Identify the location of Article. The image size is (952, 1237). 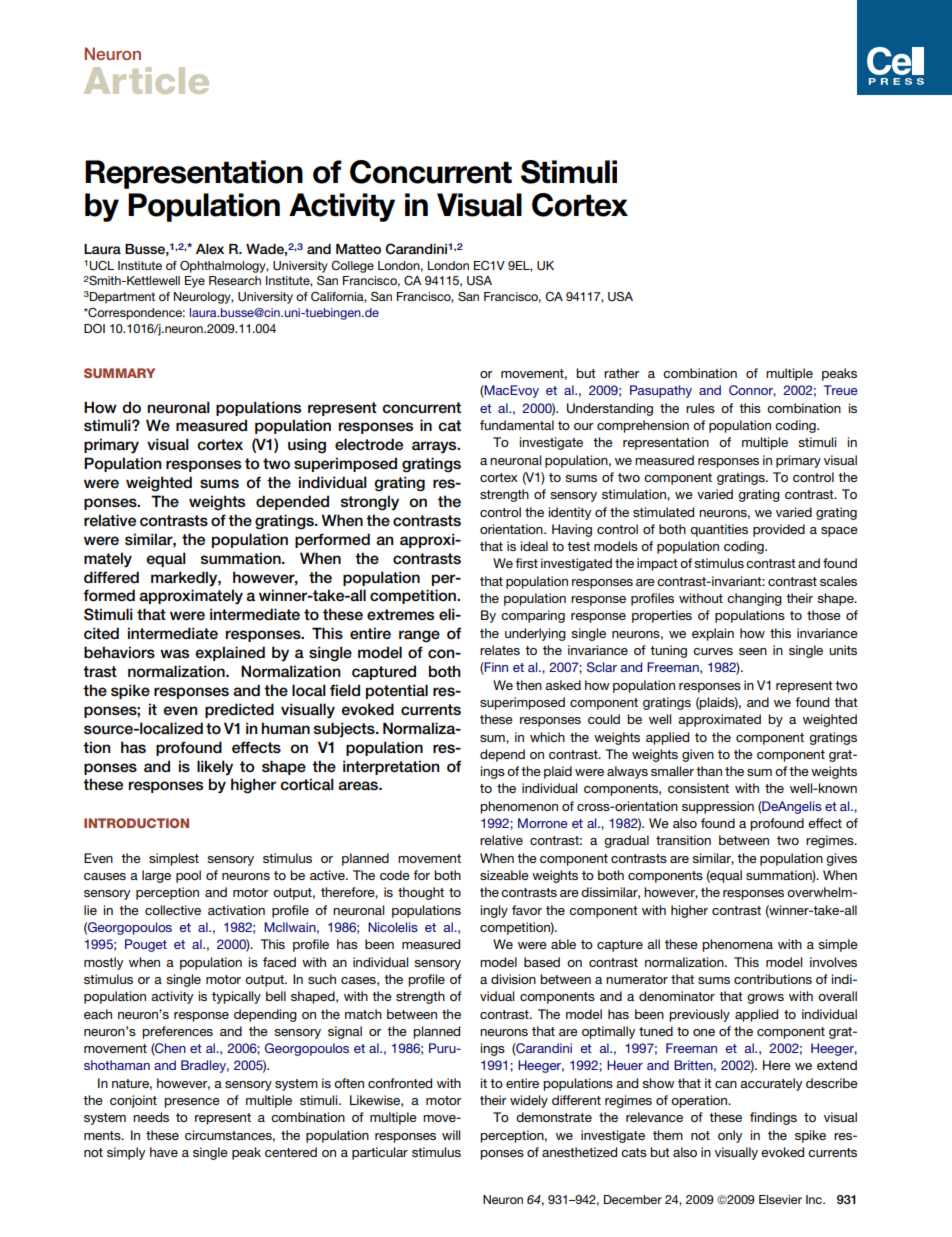
(146, 80).
